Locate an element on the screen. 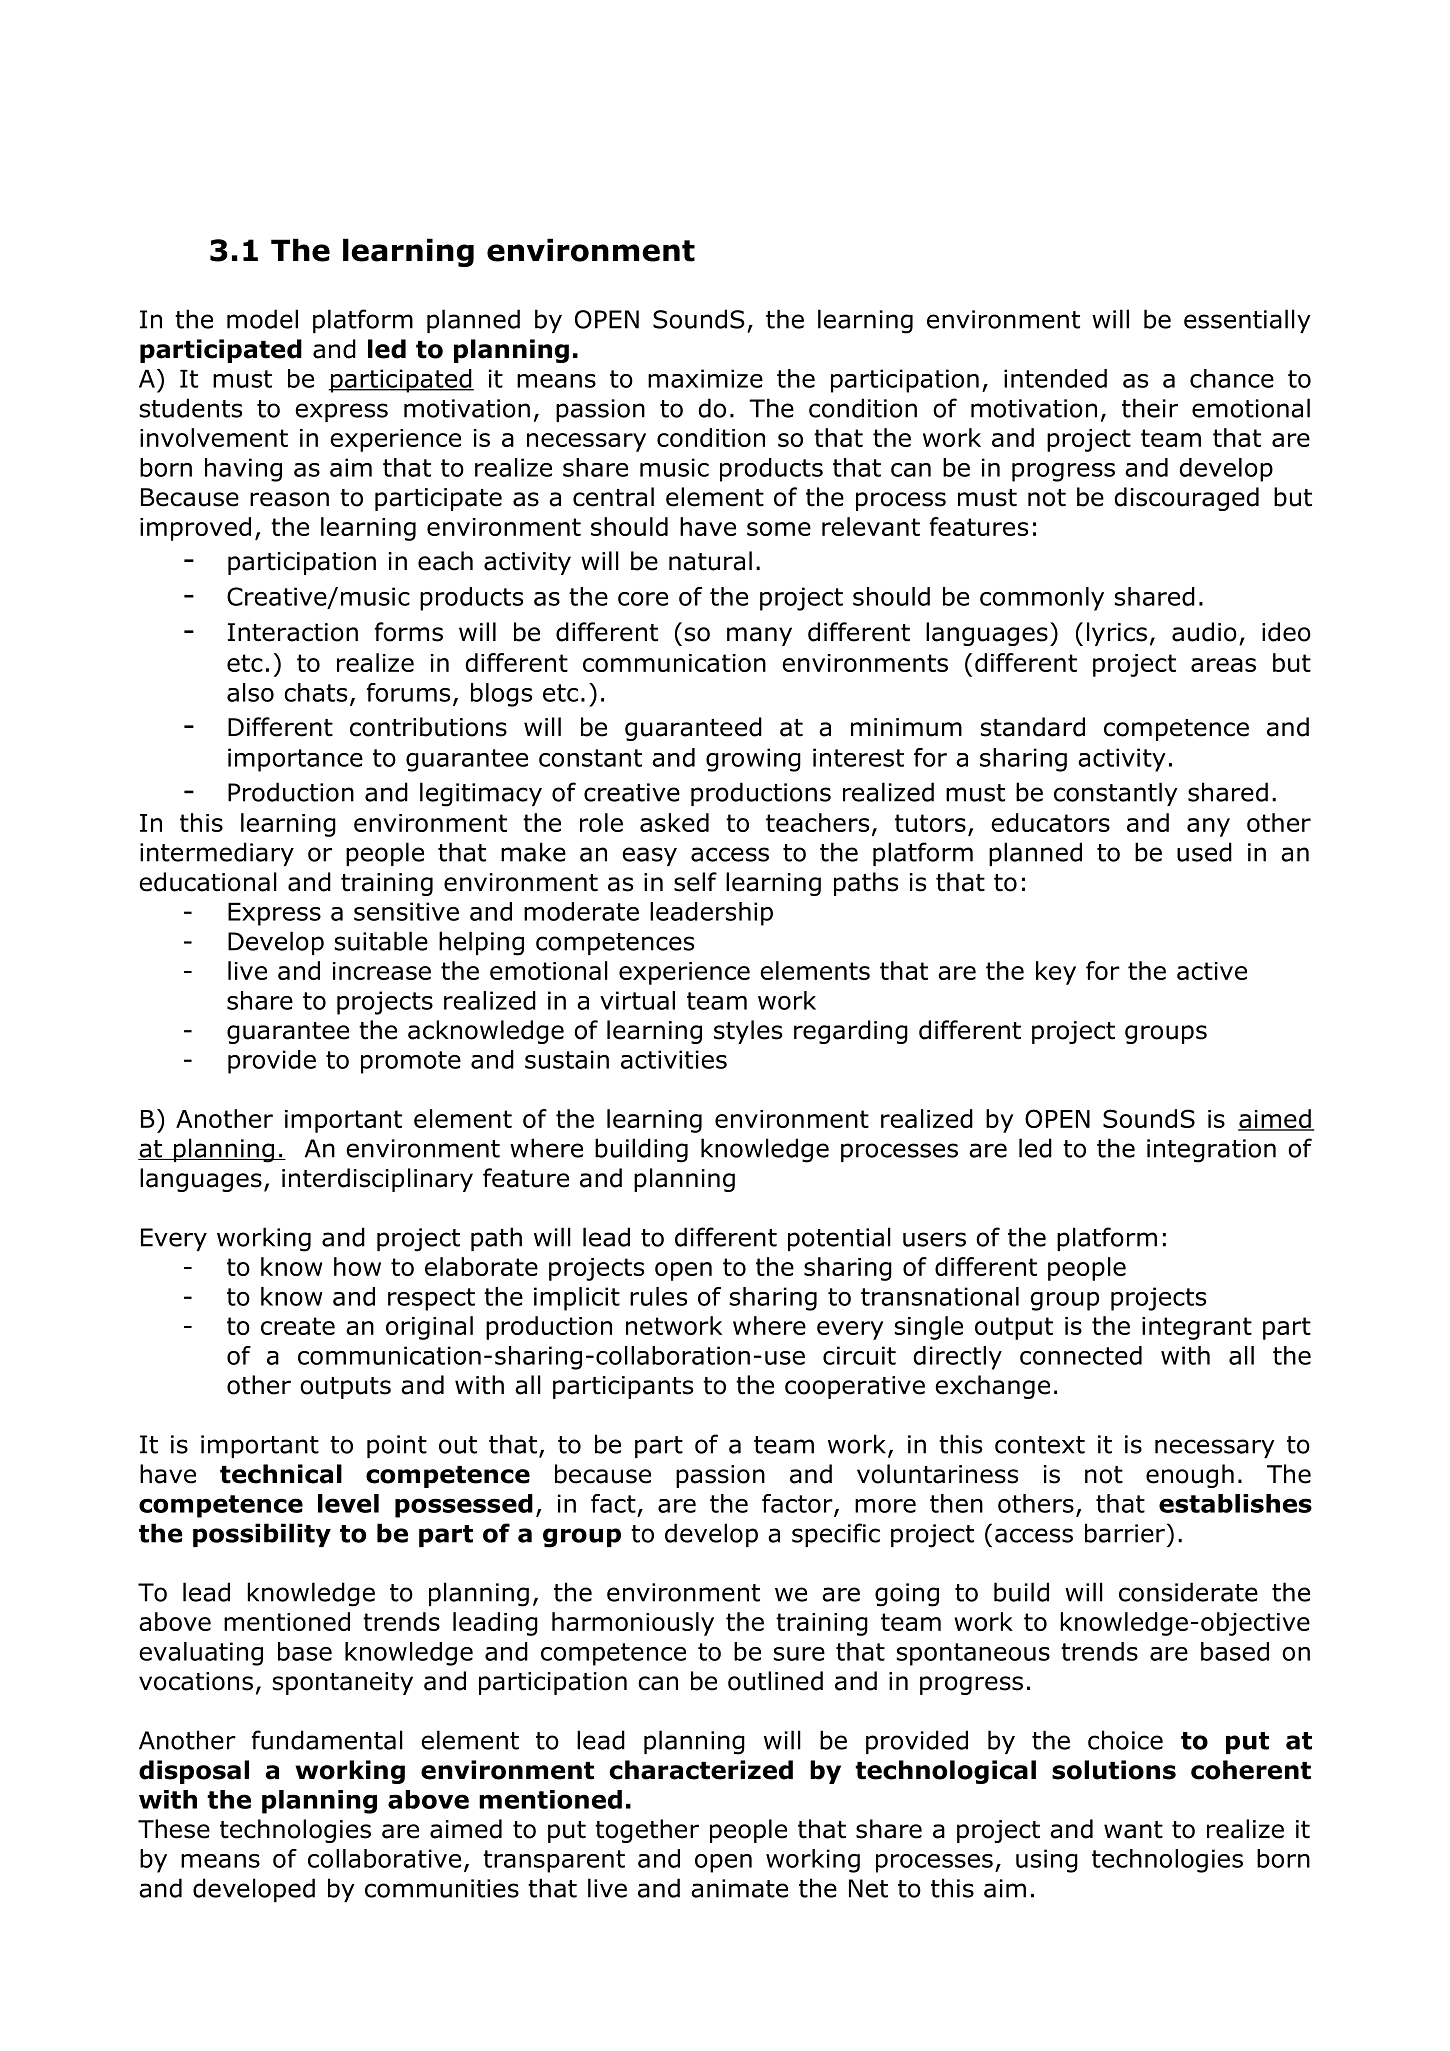  activities is located at coordinates (674, 1059).
